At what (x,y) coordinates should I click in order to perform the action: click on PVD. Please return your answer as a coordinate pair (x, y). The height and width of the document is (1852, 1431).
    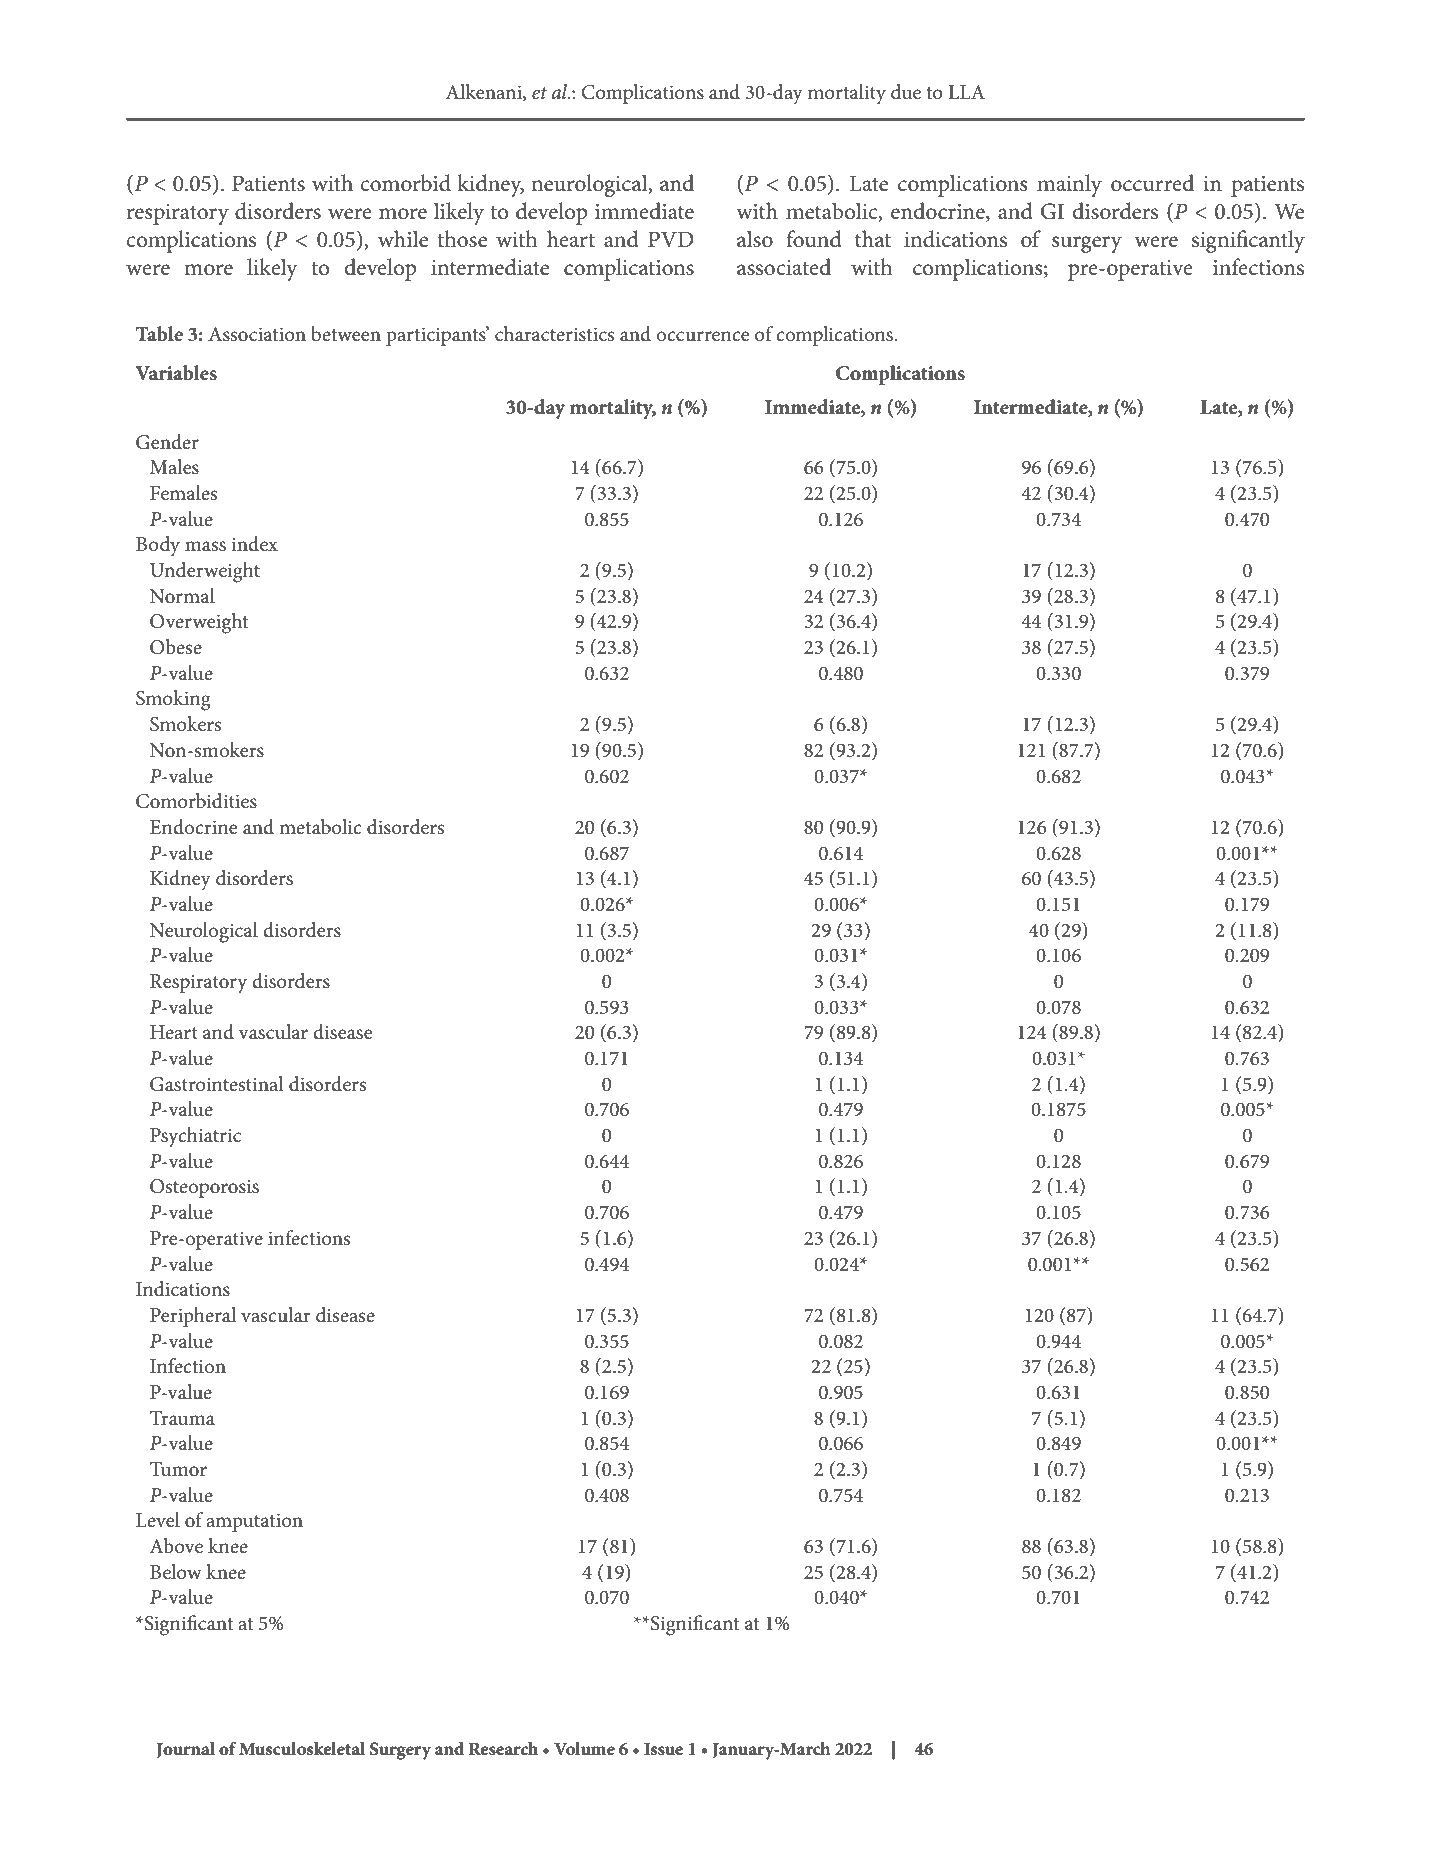
    Looking at the image, I should click on (670, 239).
